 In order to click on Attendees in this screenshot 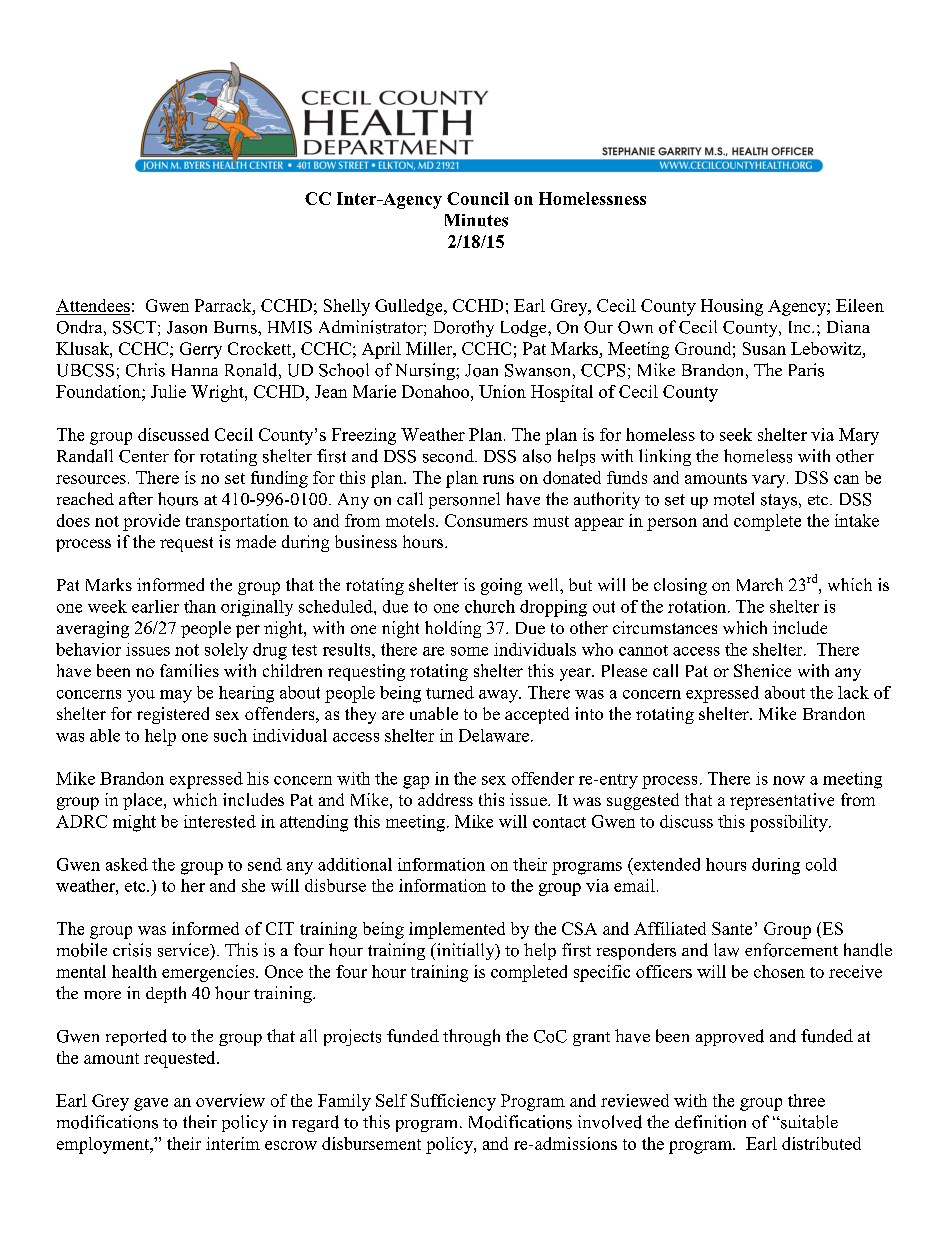, I will do `click(93, 307)`.
